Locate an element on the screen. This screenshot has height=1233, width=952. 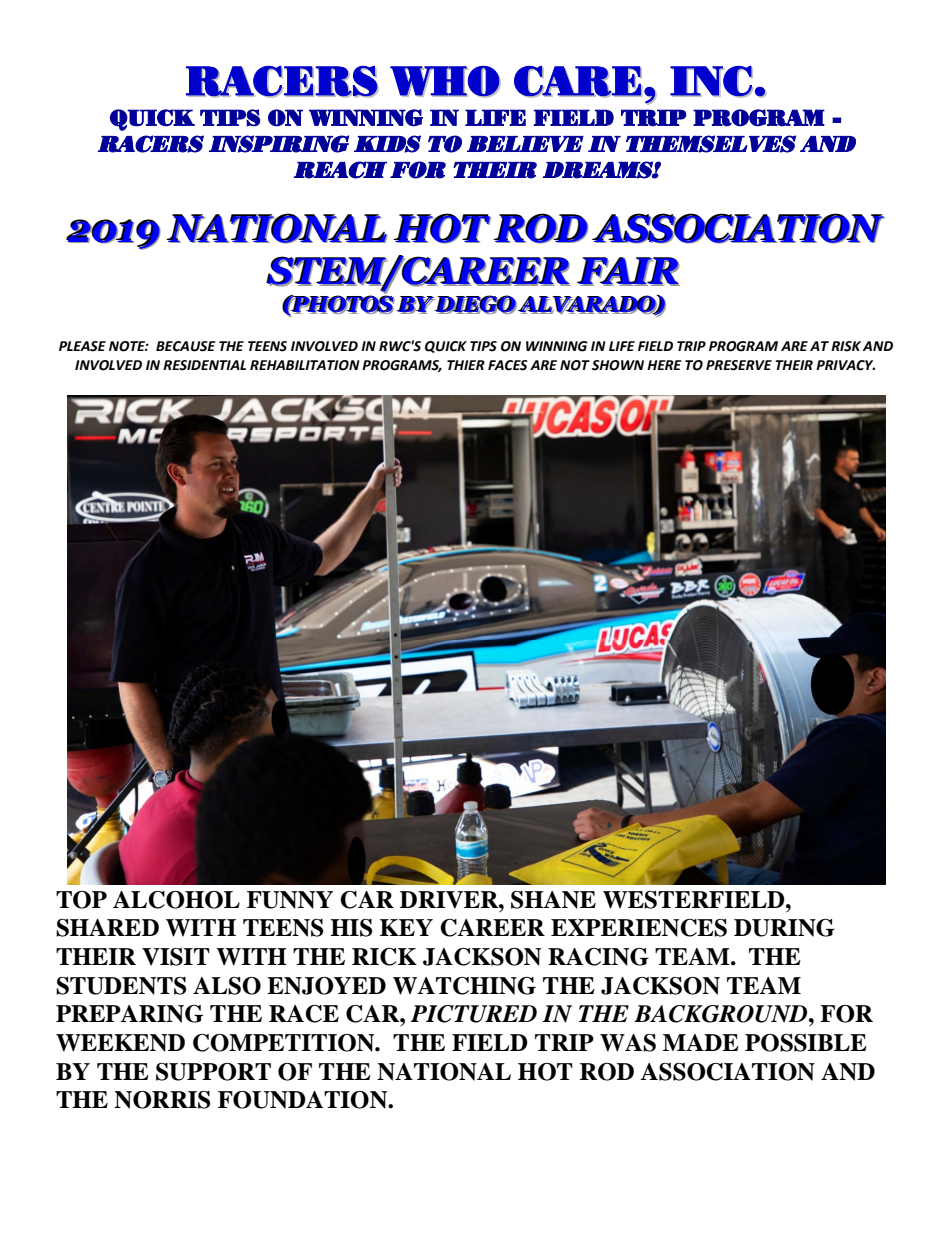
FACES is located at coordinates (508, 365).
